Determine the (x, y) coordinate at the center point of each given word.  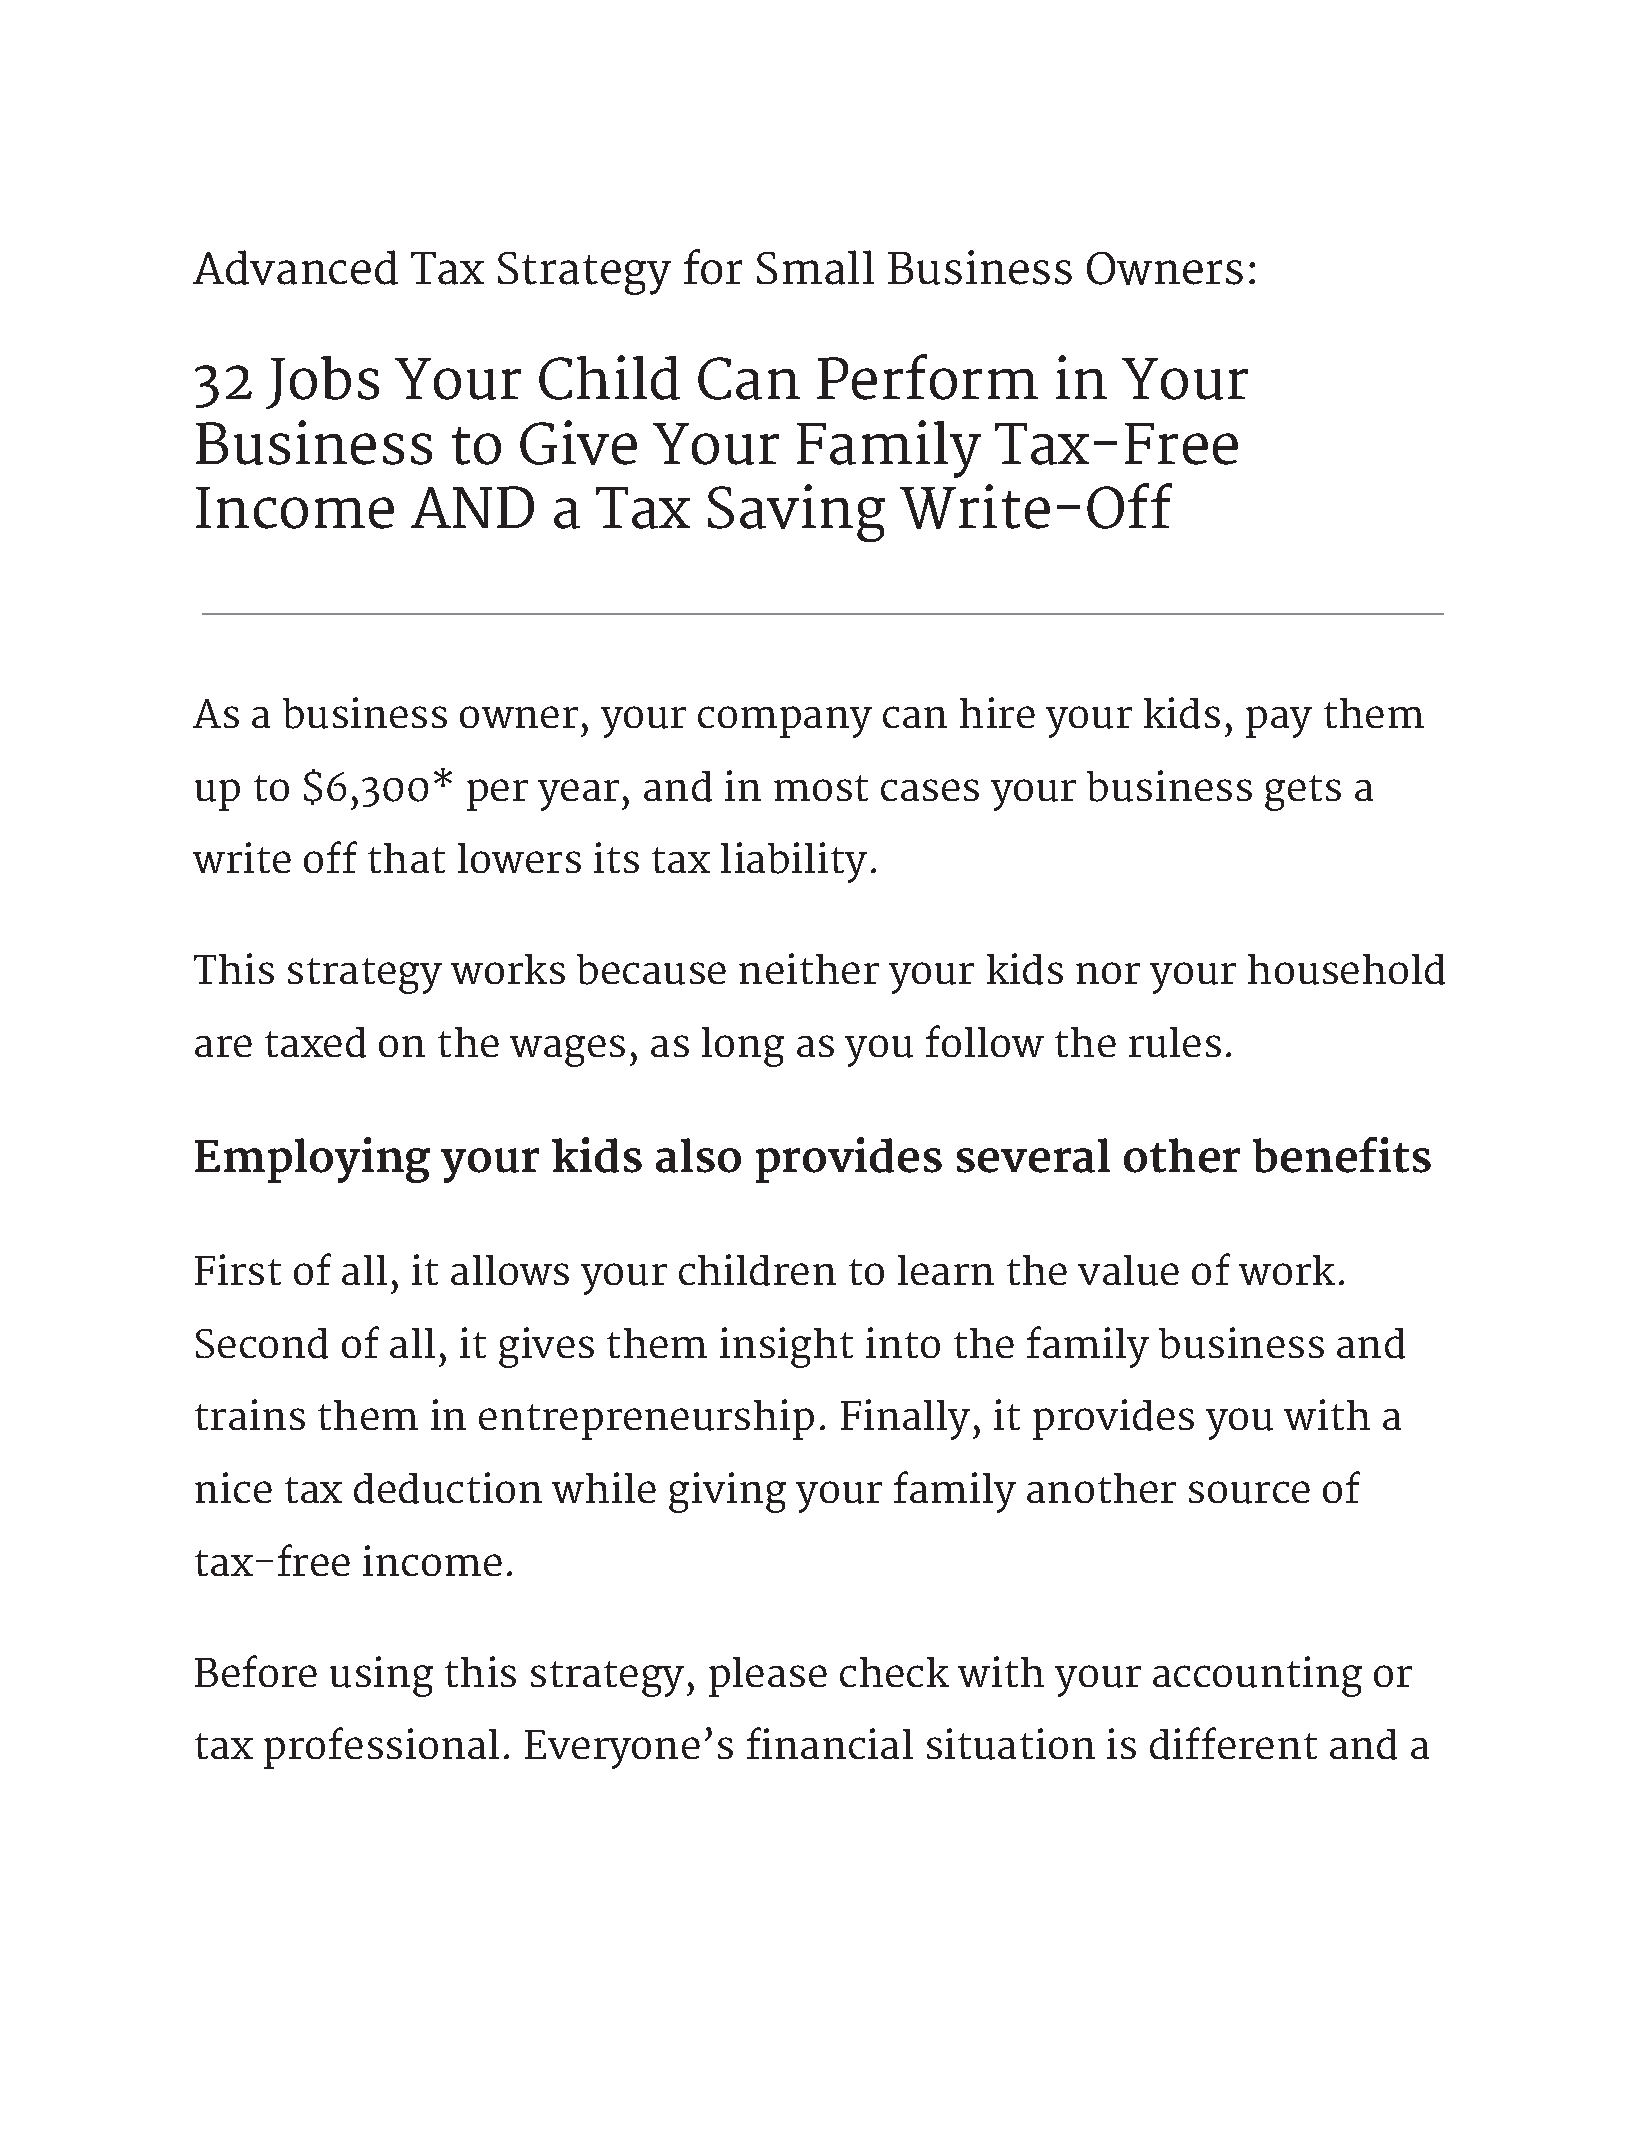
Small (815, 267)
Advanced (295, 267)
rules (1175, 1042)
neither (809, 968)
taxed (315, 1042)
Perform (927, 377)
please (768, 1677)
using (381, 1676)
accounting (1257, 1676)
